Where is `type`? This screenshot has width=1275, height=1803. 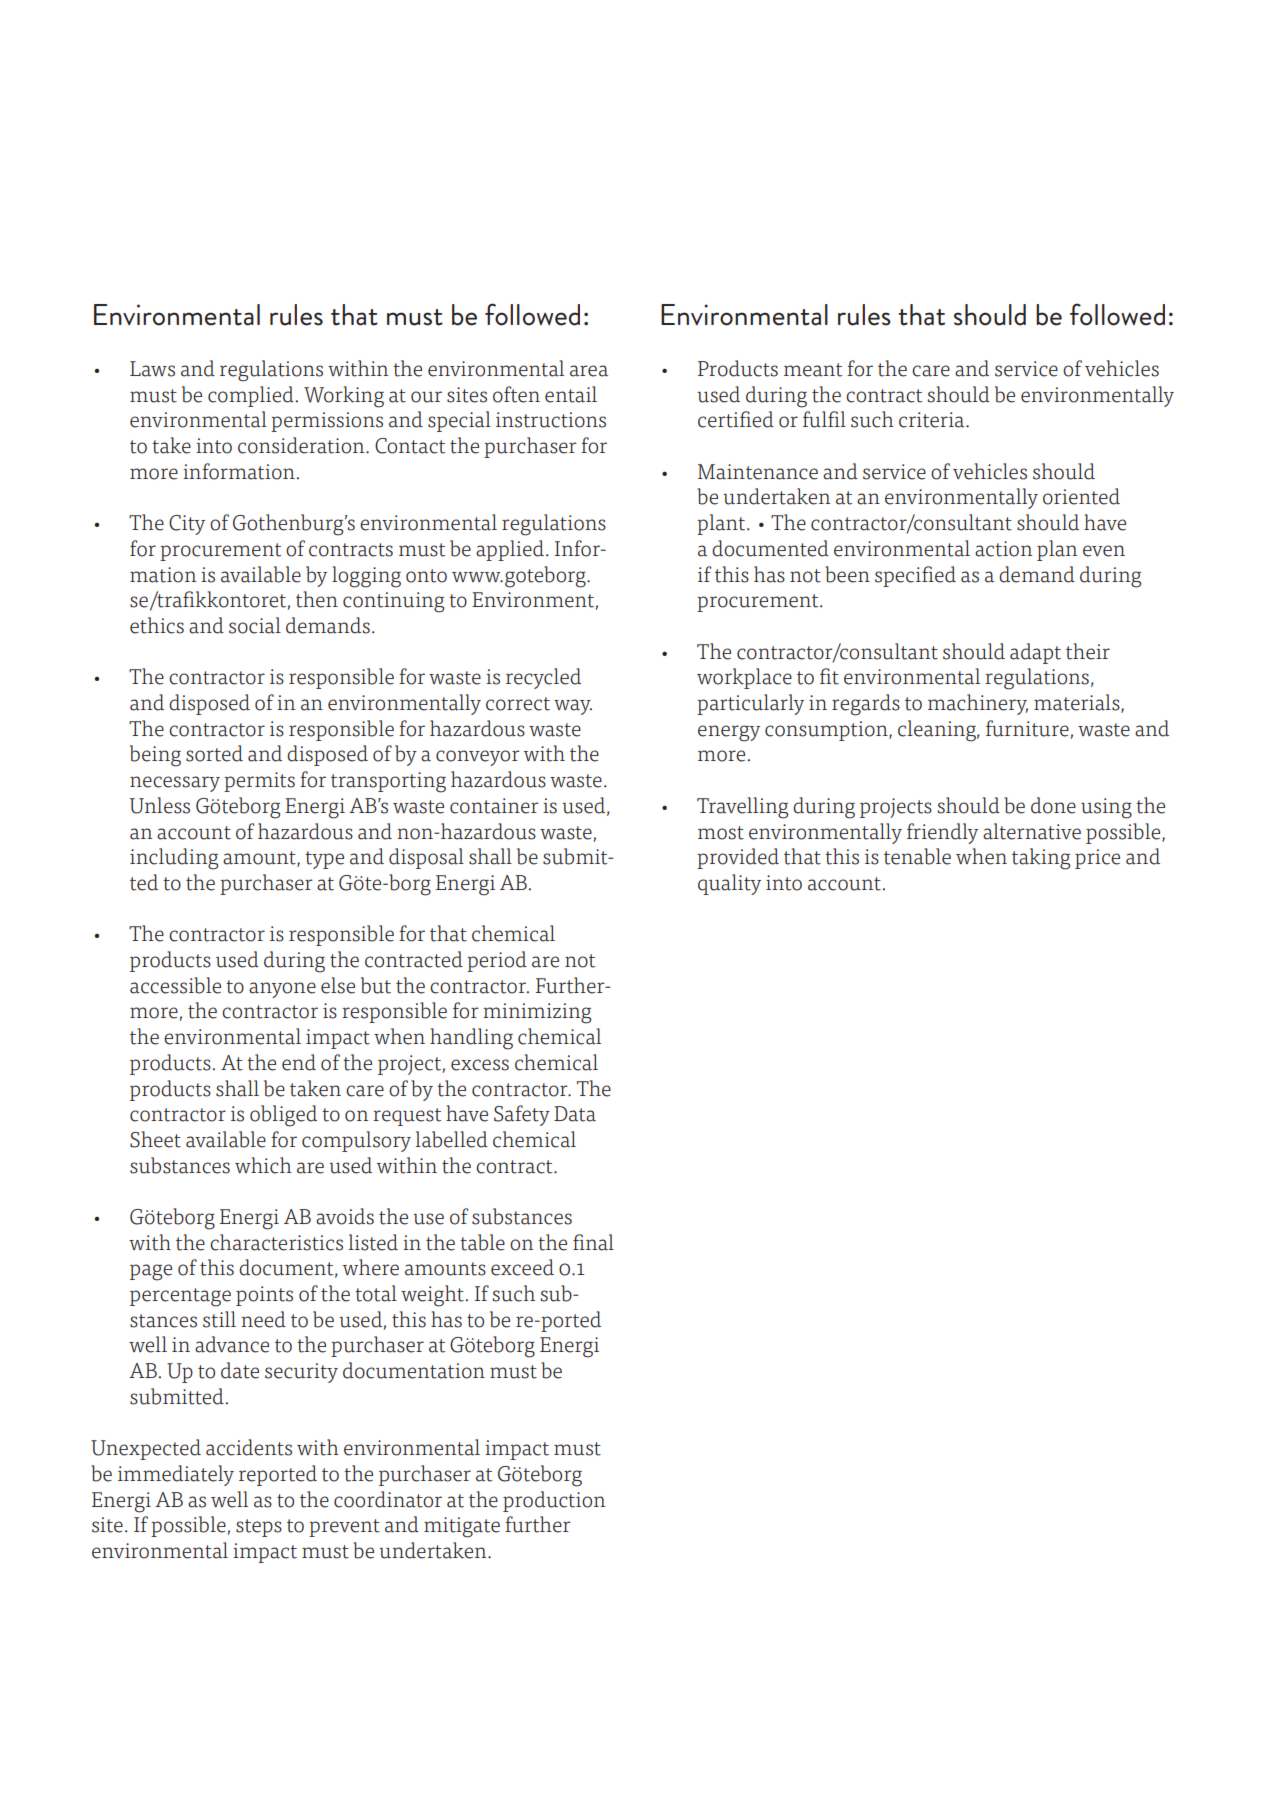 type is located at coordinates (324, 860).
